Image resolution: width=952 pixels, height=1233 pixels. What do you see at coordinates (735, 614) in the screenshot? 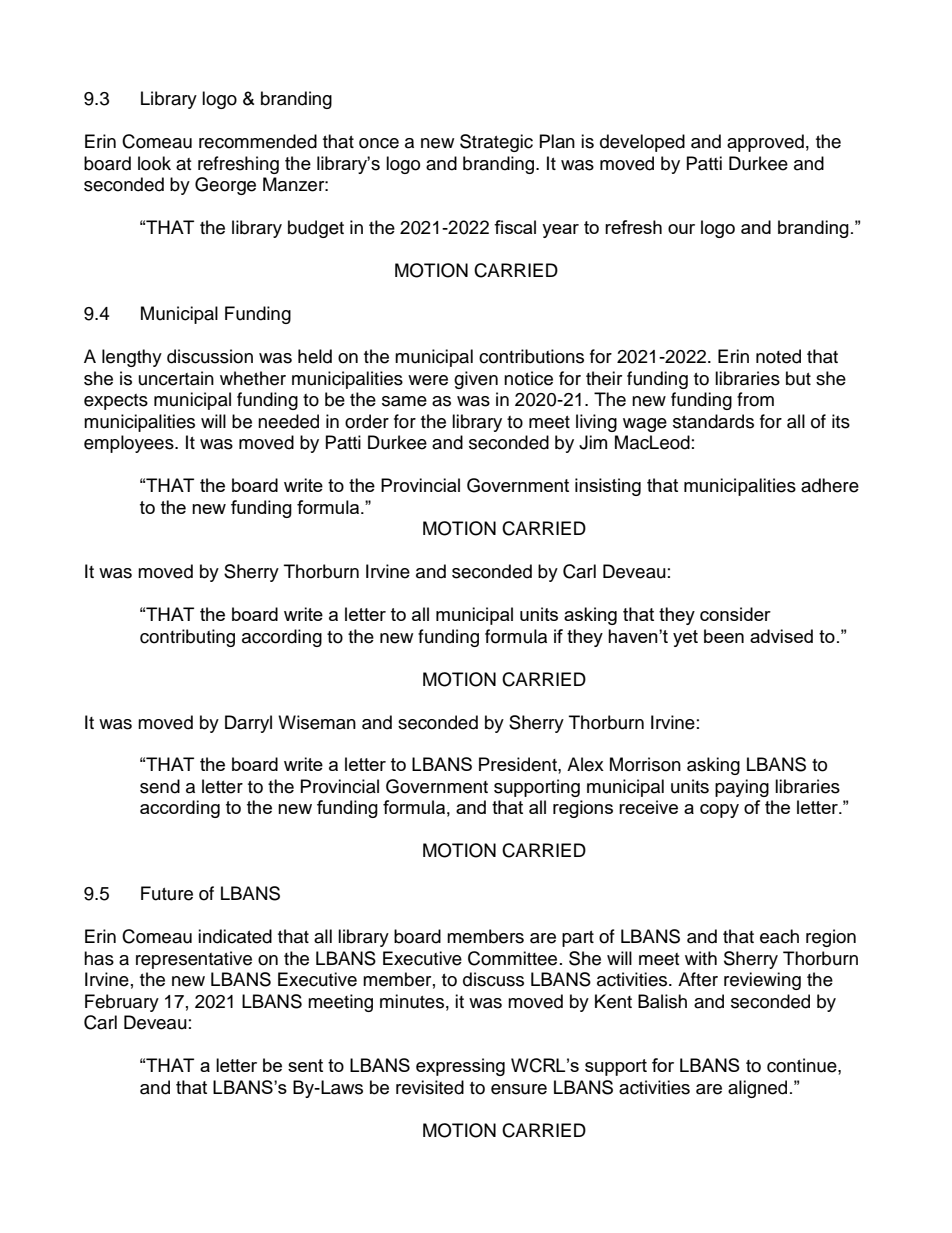
I see `consider` at bounding box center [735, 614].
